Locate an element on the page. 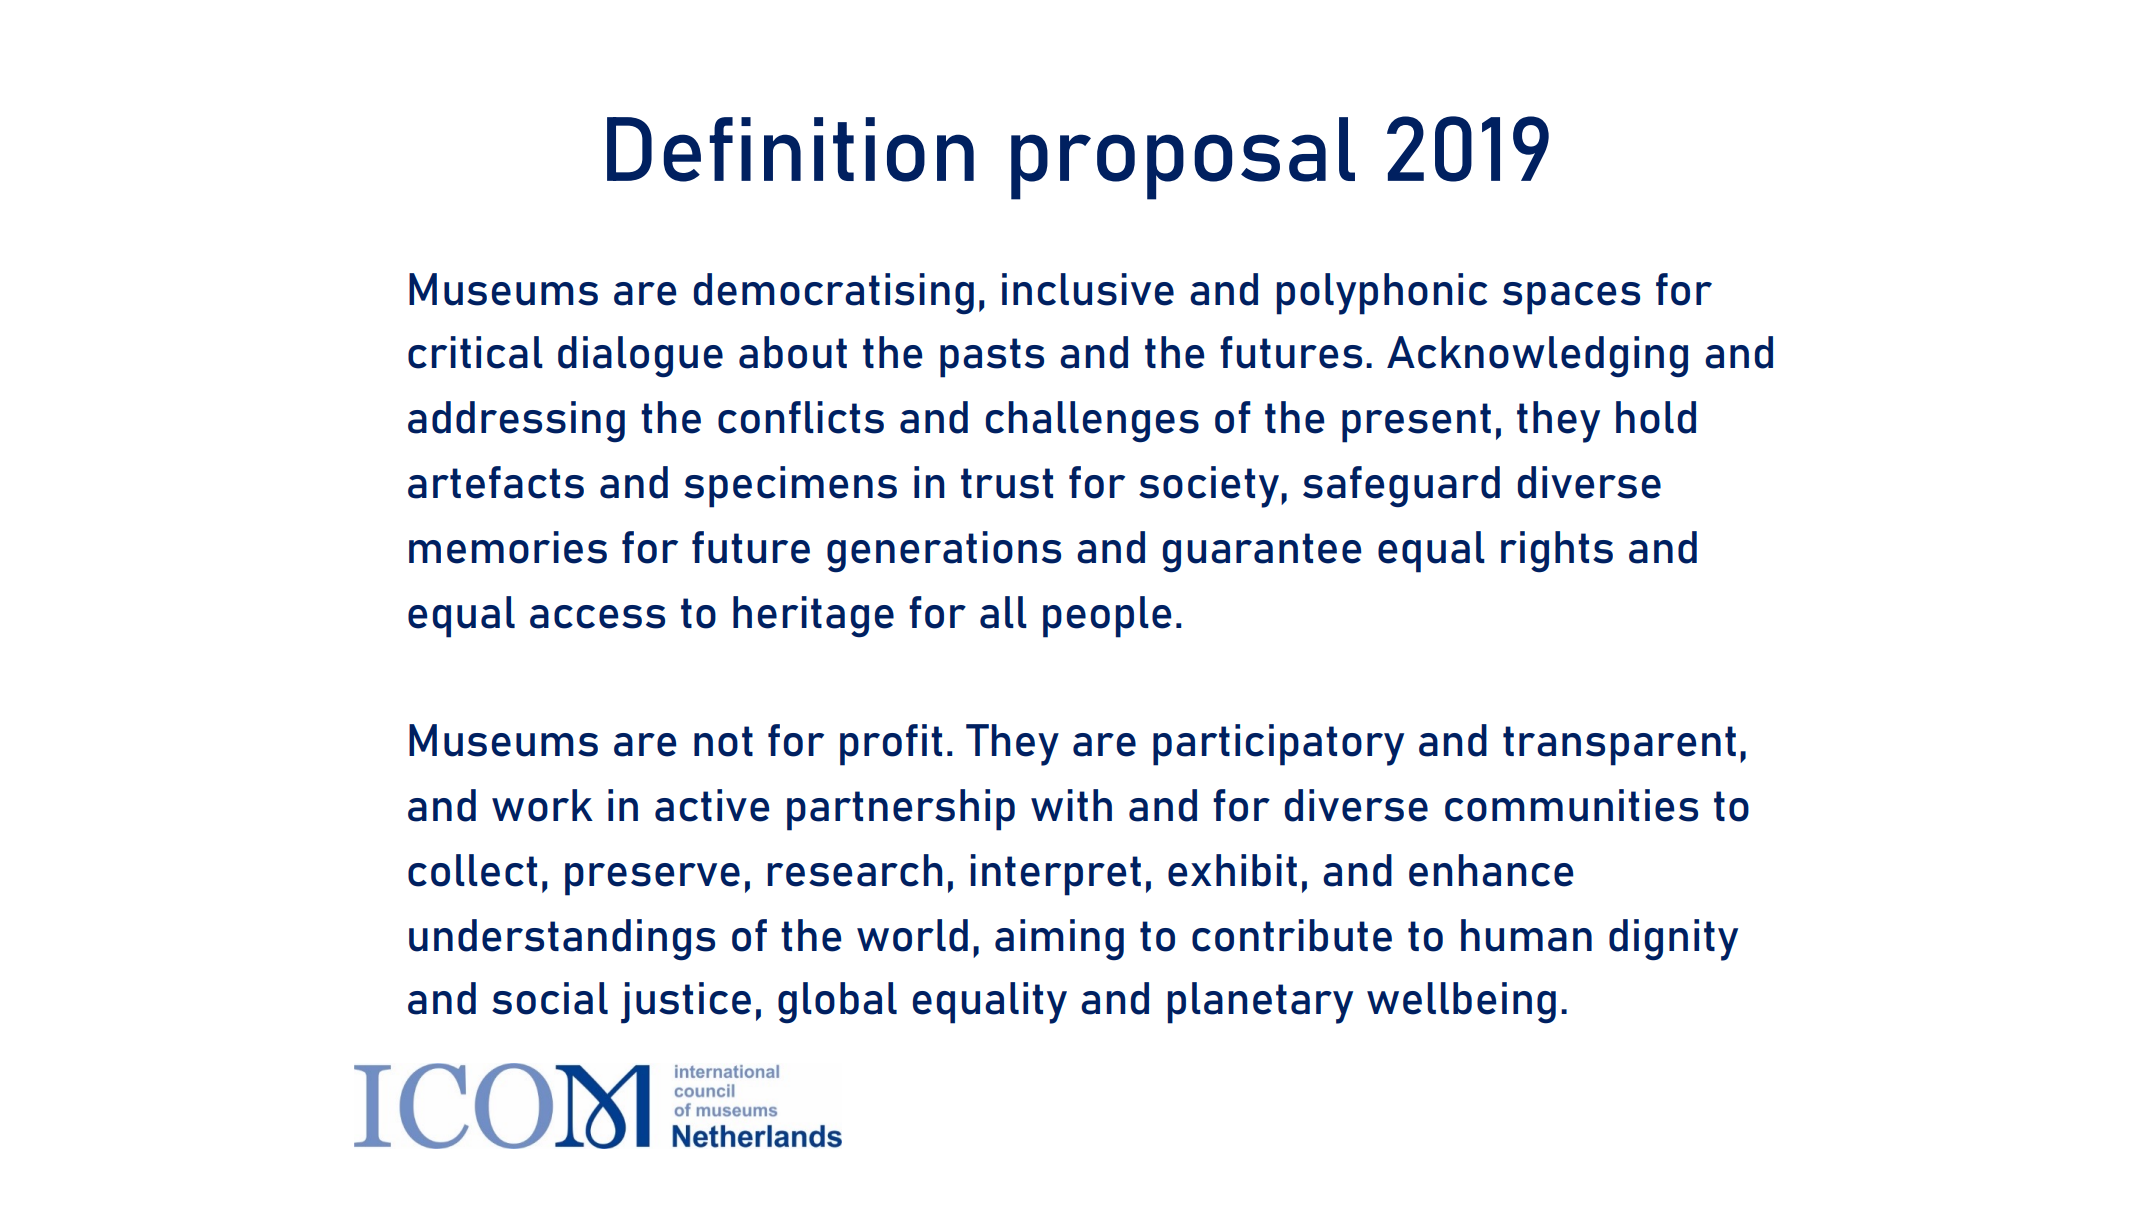  Definition is located at coordinates (790, 149).
